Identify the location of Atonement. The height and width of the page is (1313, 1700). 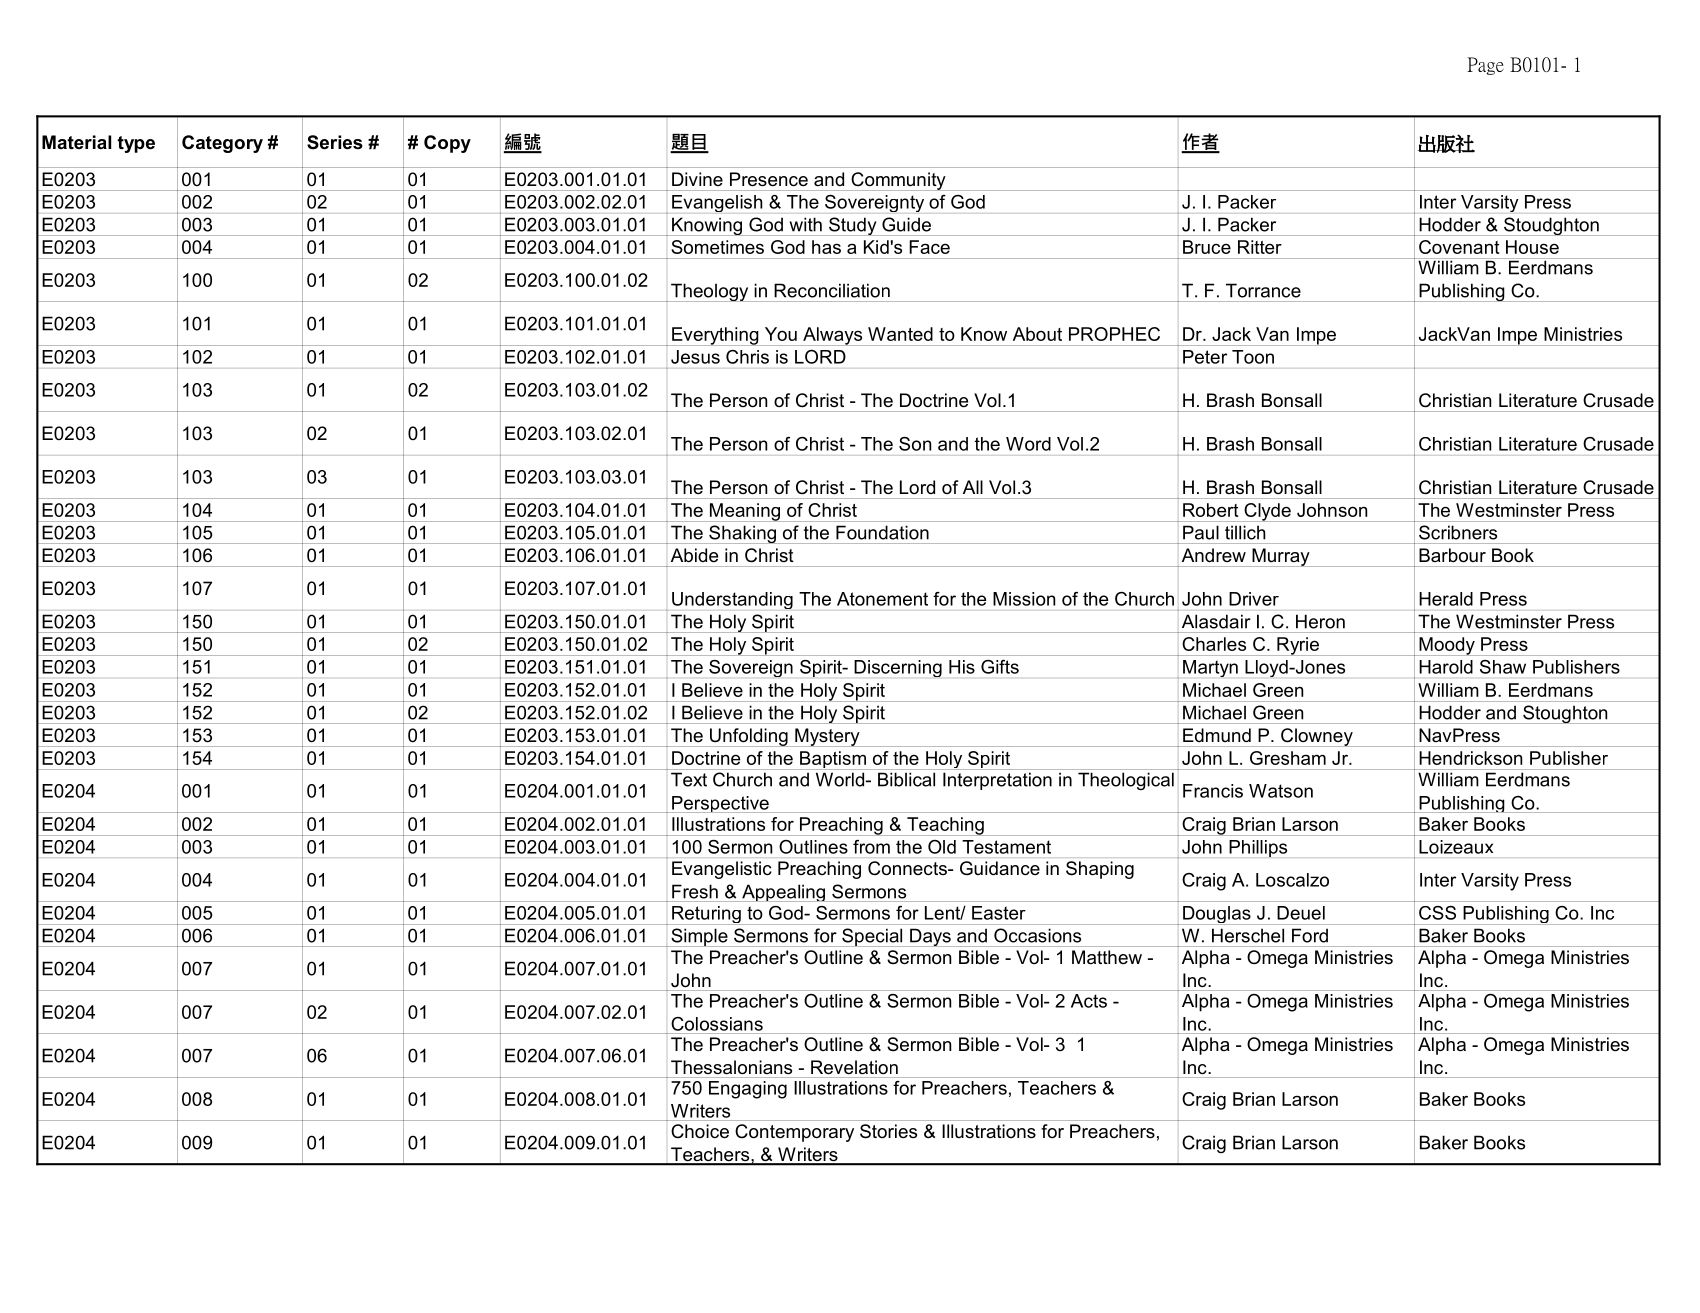
(882, 599).
